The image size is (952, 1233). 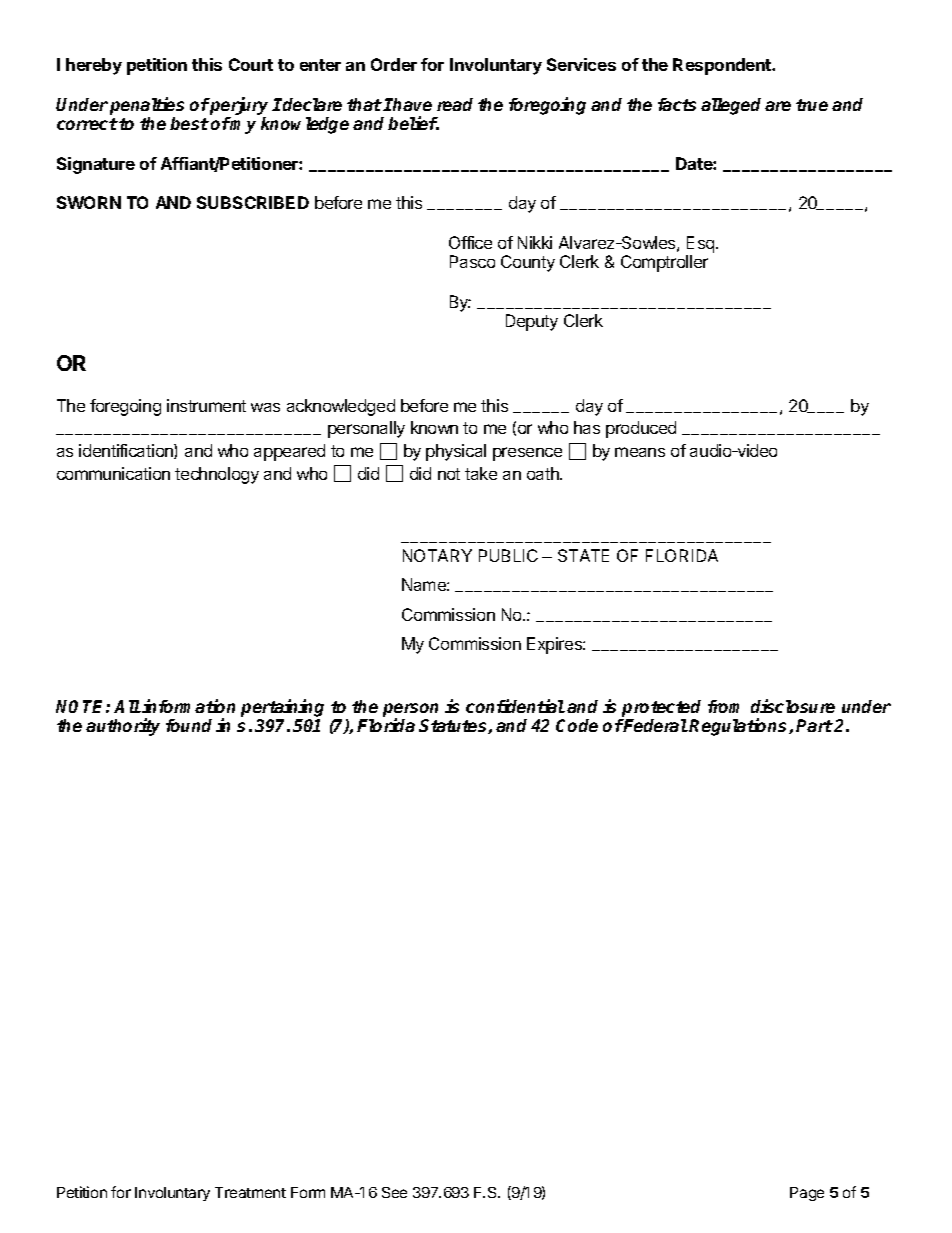 I want to click on NOTARY, so click(x=437, y=555).
